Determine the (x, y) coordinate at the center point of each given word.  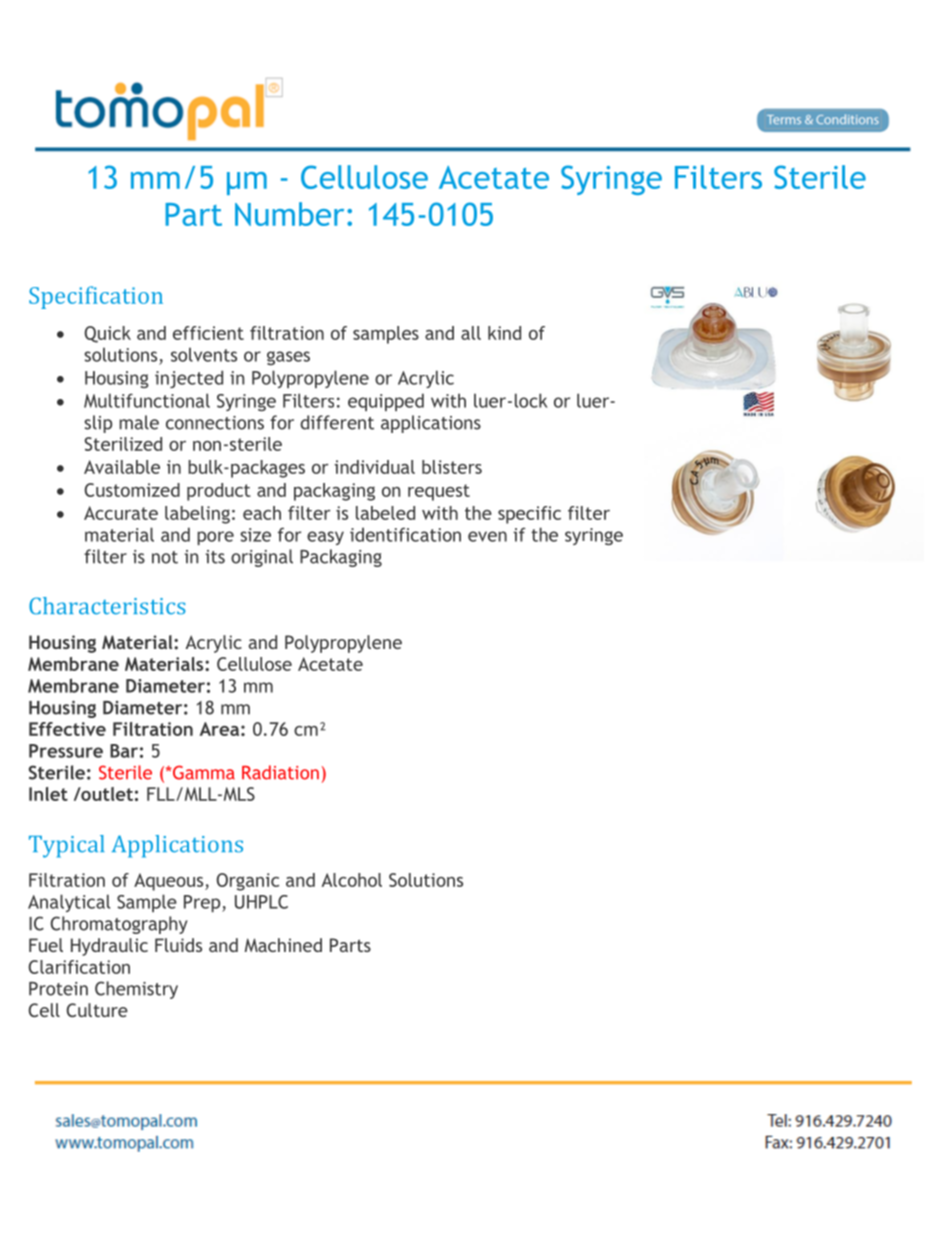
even (487, 536)
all (471, 333)
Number (289, 214)
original (262, 558)
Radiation (280, 772)
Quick (108, 334)
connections (215, 423)
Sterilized (123, 444)
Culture (97, 1010)
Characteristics (107, 606)
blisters (452, 467)
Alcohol (351, 880)
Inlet (48, 794)
